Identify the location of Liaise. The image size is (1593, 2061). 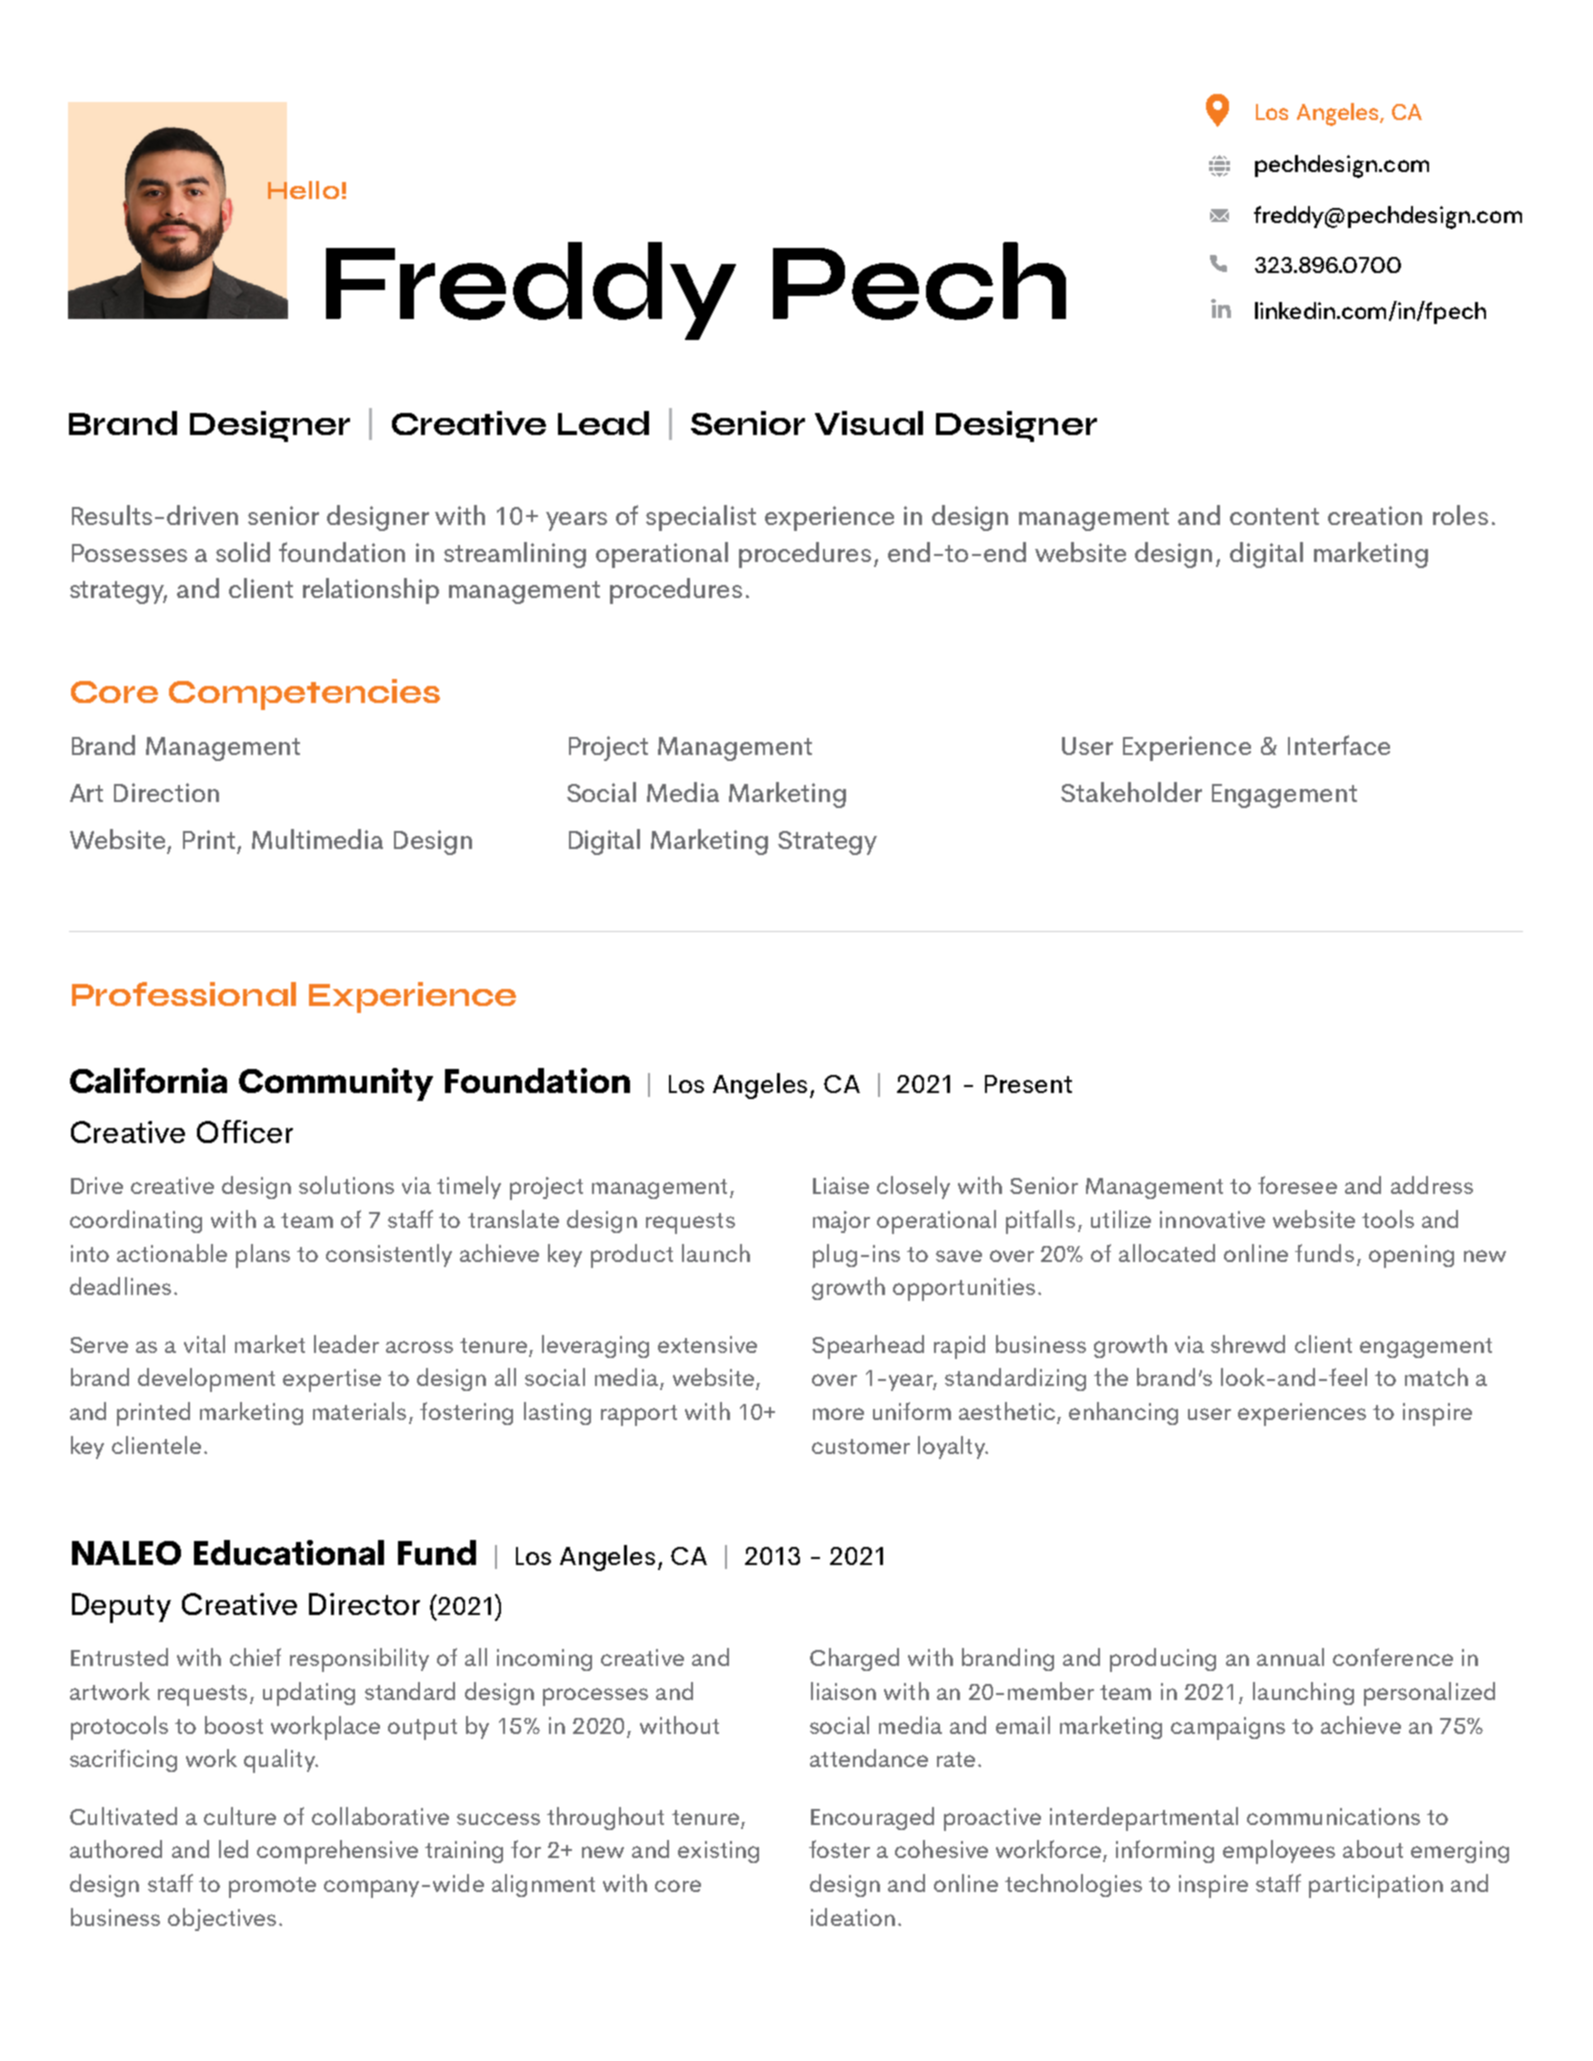
(841, 1185).
